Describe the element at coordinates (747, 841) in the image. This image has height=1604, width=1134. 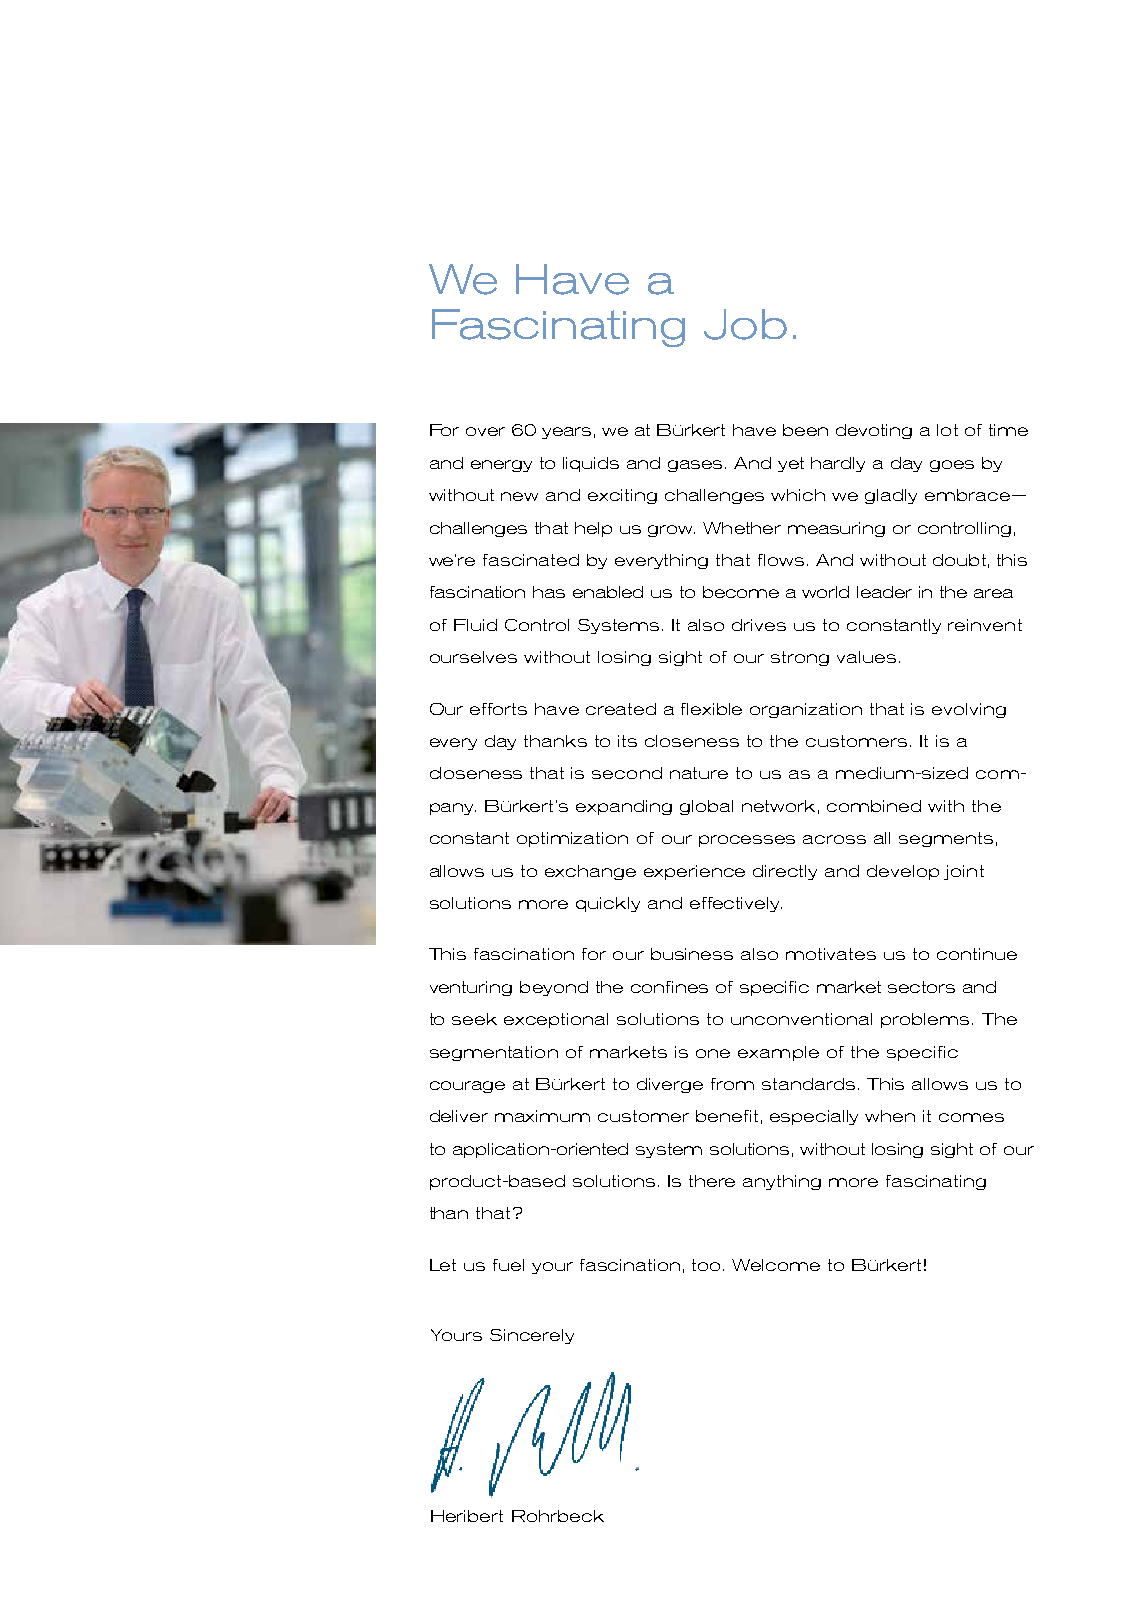
I see `processes` at that location.
